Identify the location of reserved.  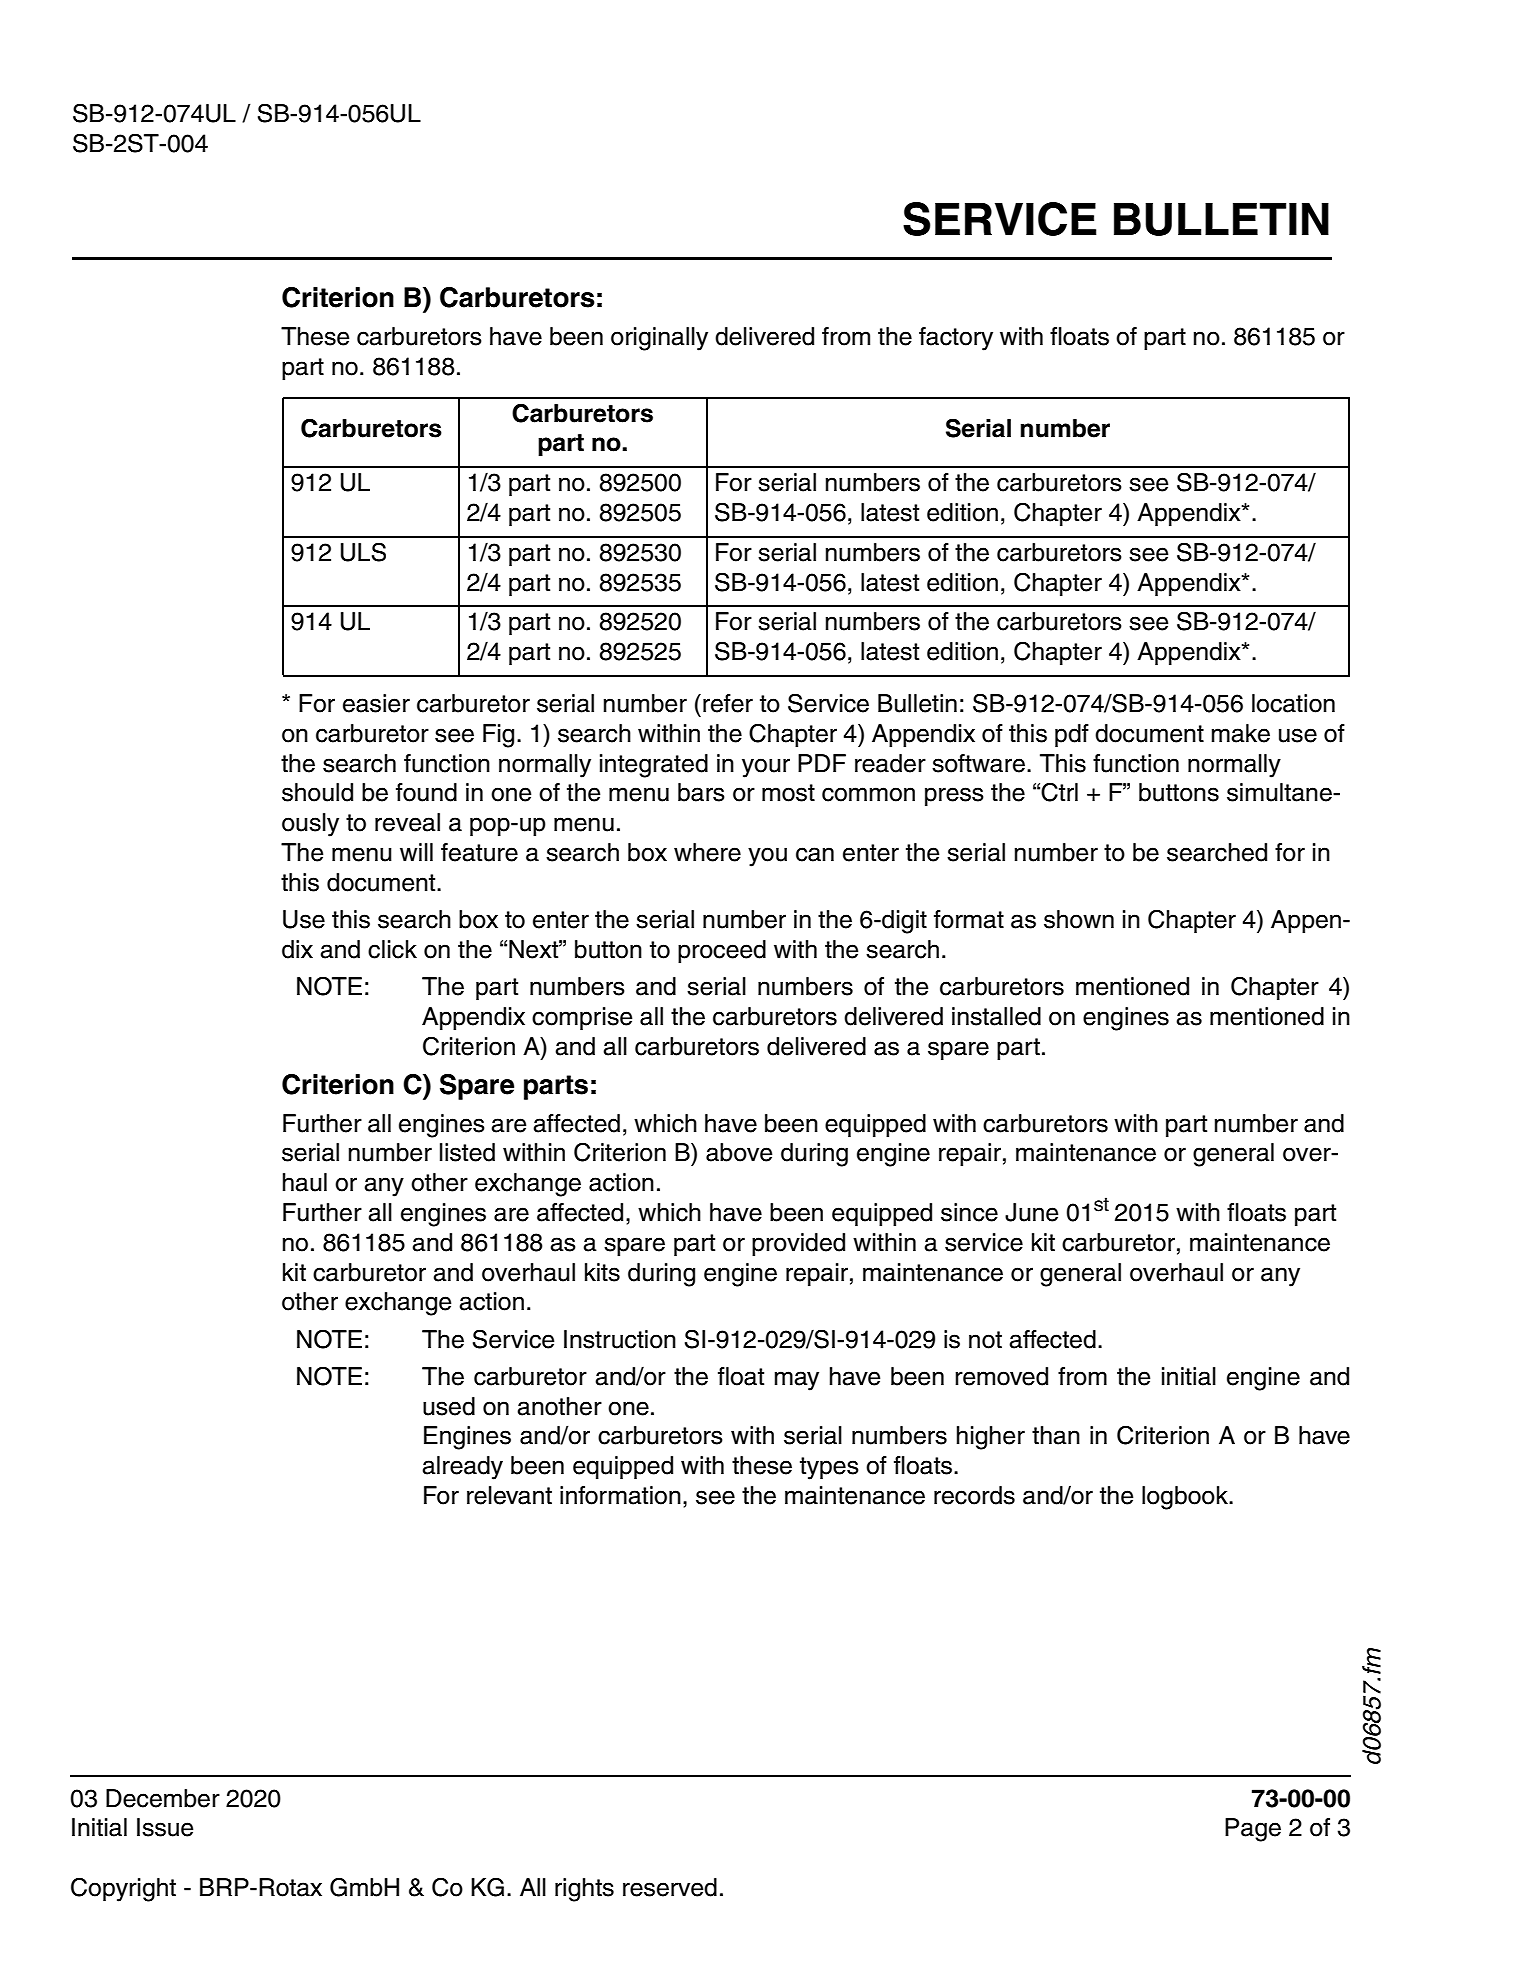
(670, 1887).
